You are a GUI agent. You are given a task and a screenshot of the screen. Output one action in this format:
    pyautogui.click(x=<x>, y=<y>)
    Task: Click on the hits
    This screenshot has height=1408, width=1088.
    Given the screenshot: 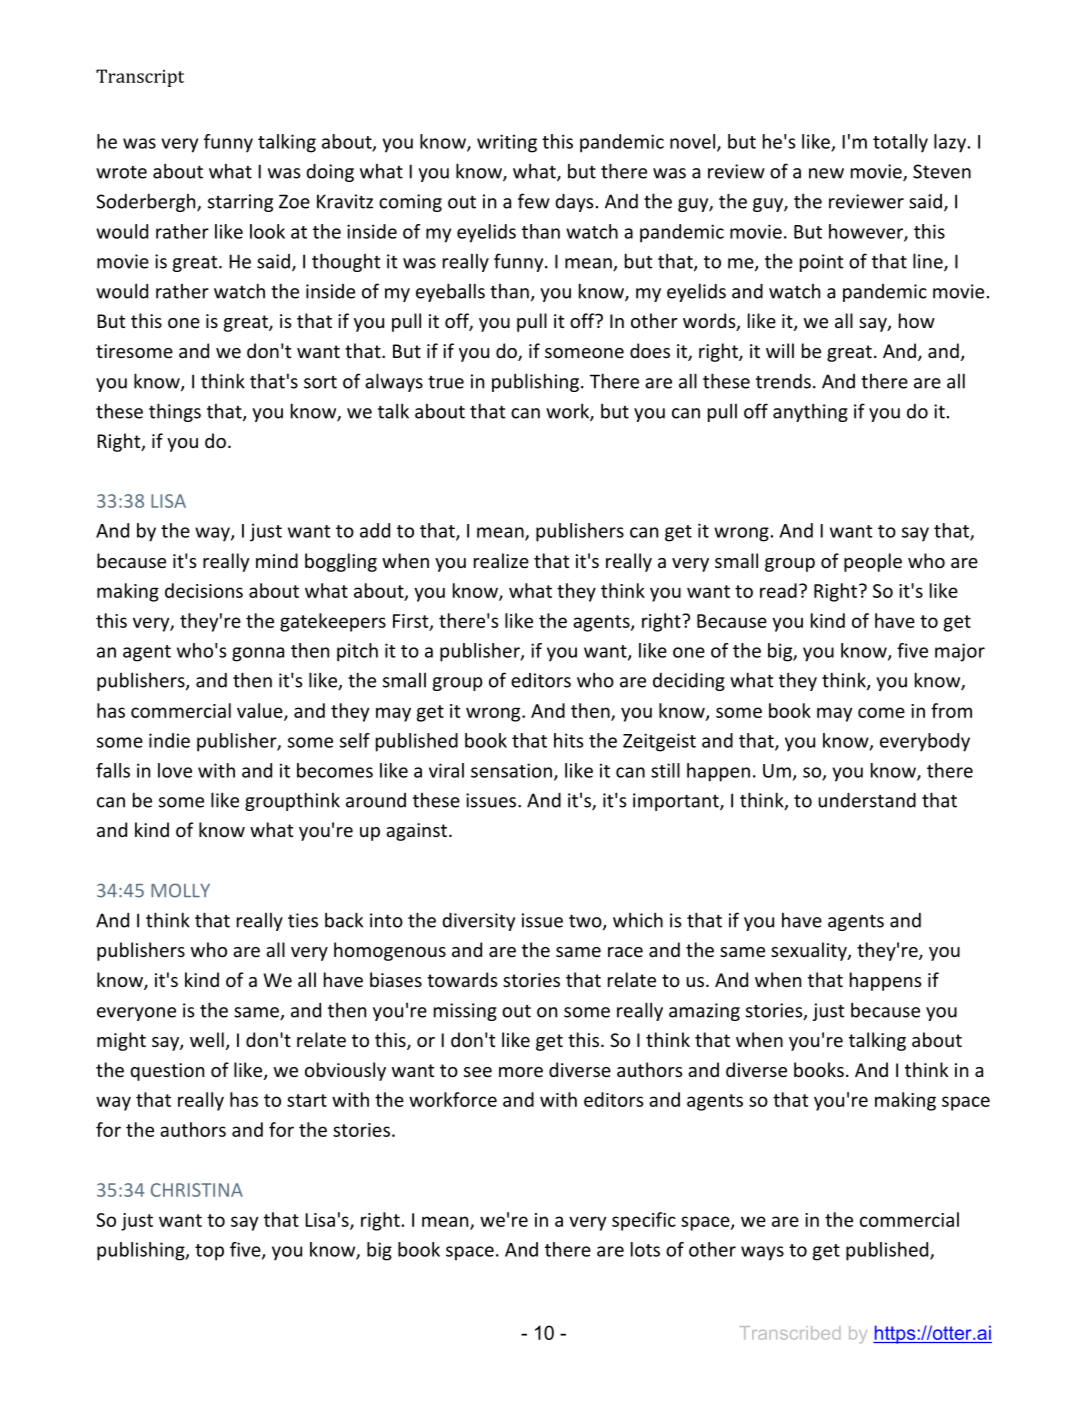 What is the action you would take?
    pyautogui.click(x=568, y=740)
